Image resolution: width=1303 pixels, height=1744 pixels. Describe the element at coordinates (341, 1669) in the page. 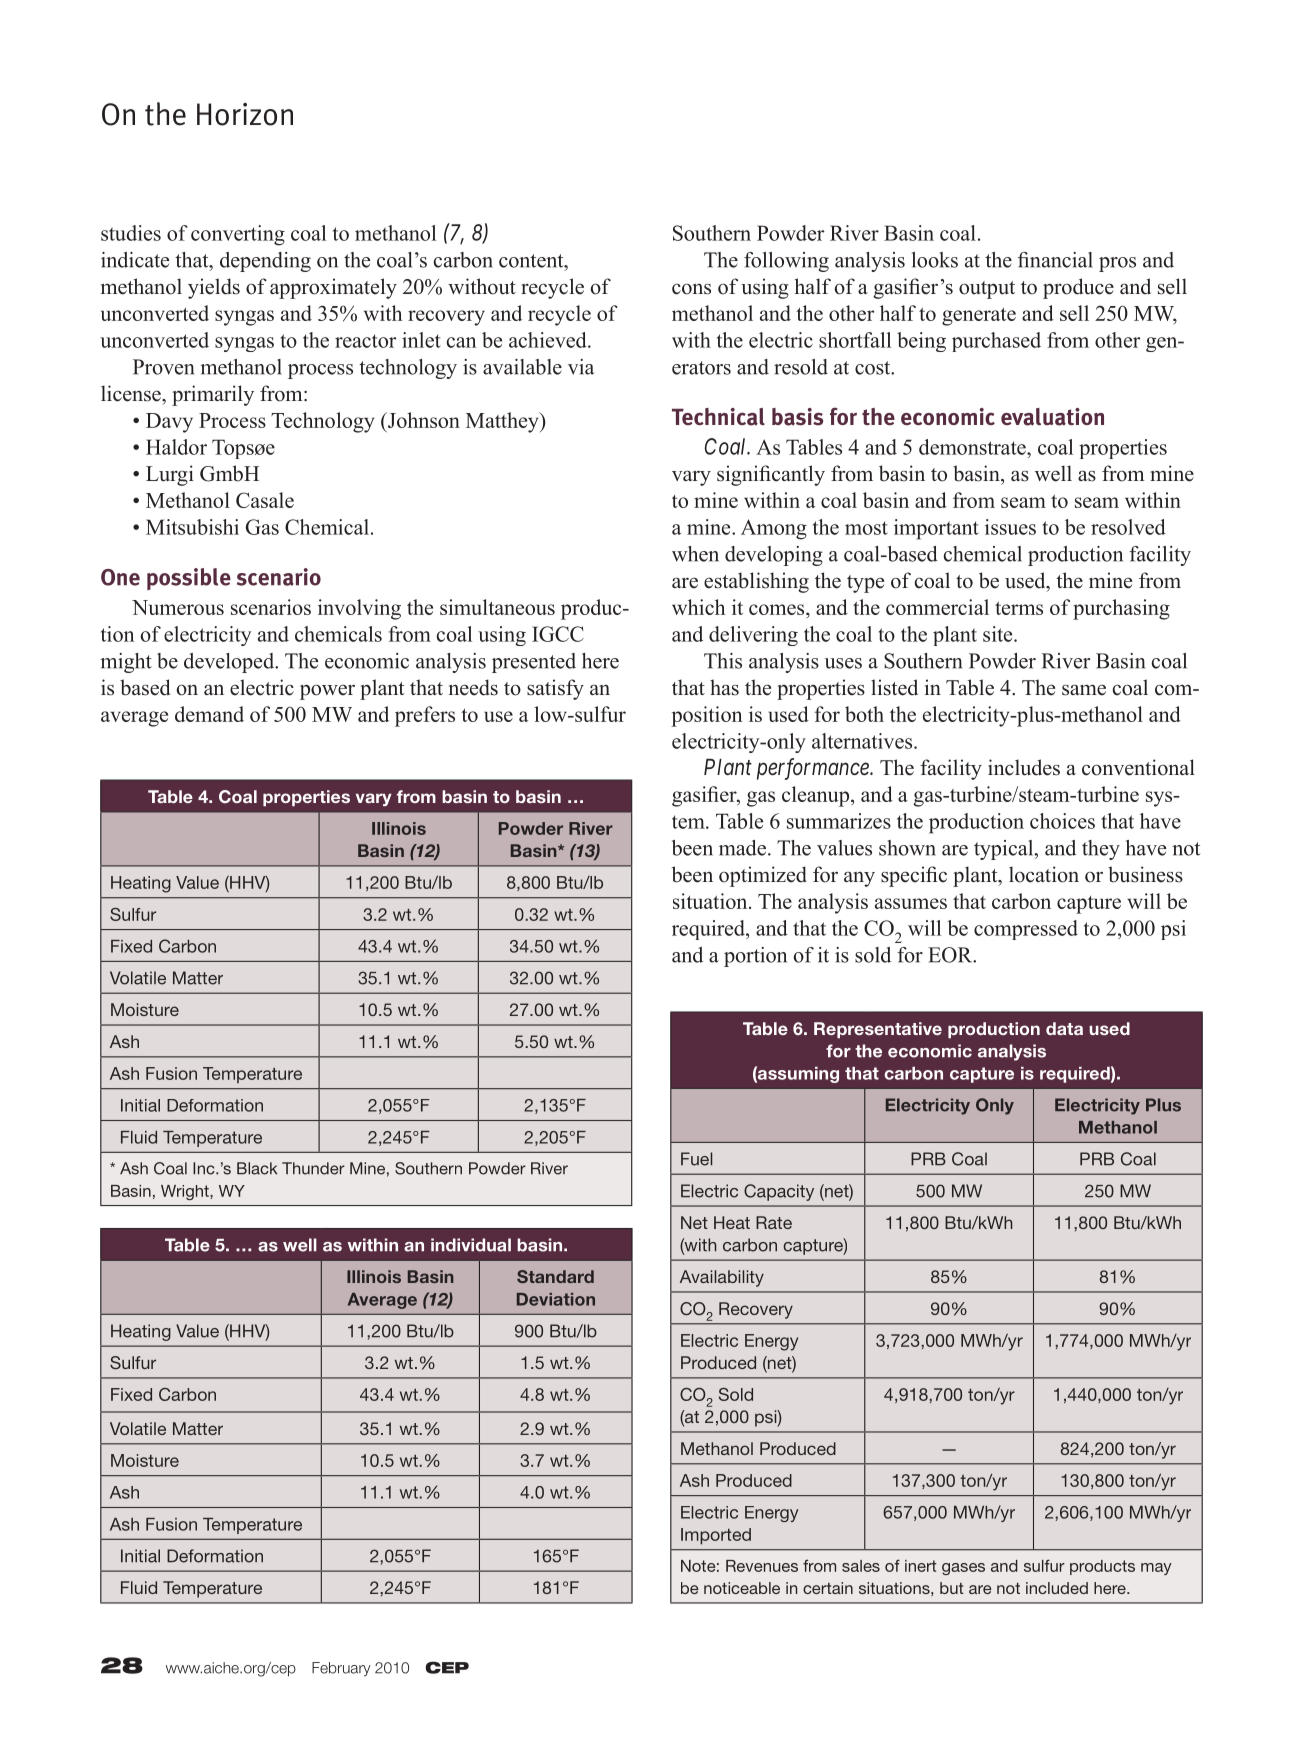

I see `February` at that location.
